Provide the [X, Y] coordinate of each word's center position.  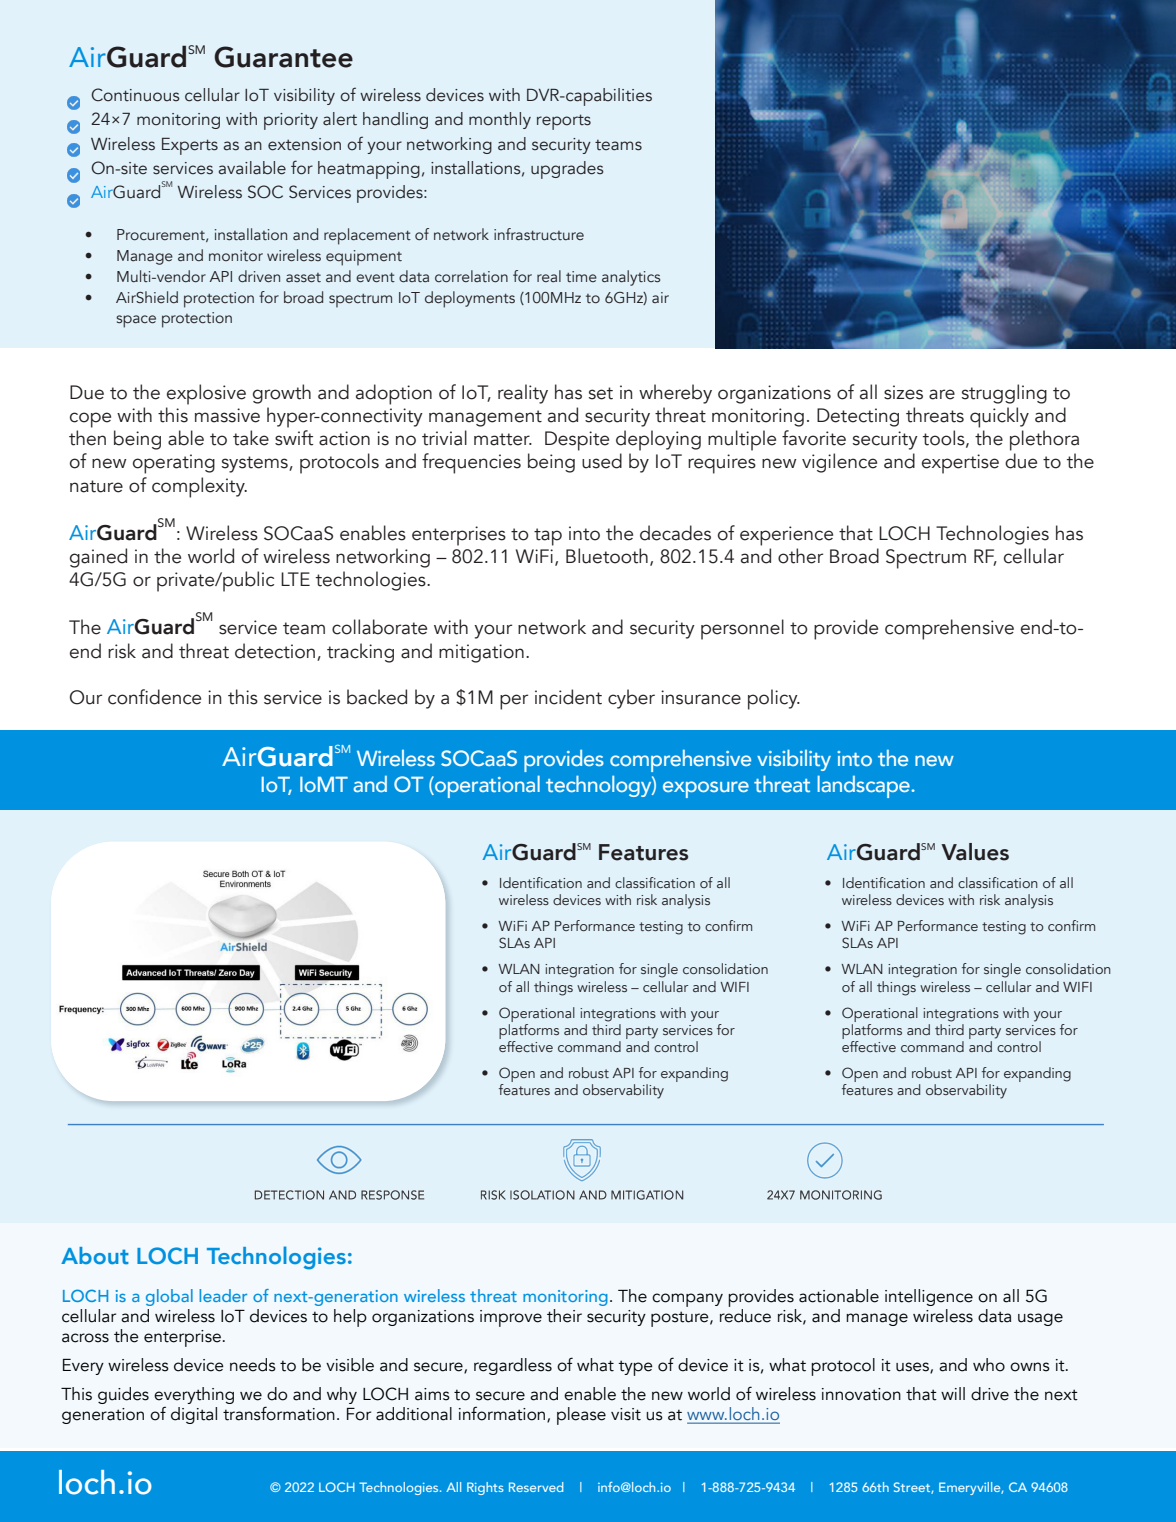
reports [564, 122]
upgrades [567, 170]
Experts [190, 146]
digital [194, 1415]
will [953, 1393]
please [581, 1416]
